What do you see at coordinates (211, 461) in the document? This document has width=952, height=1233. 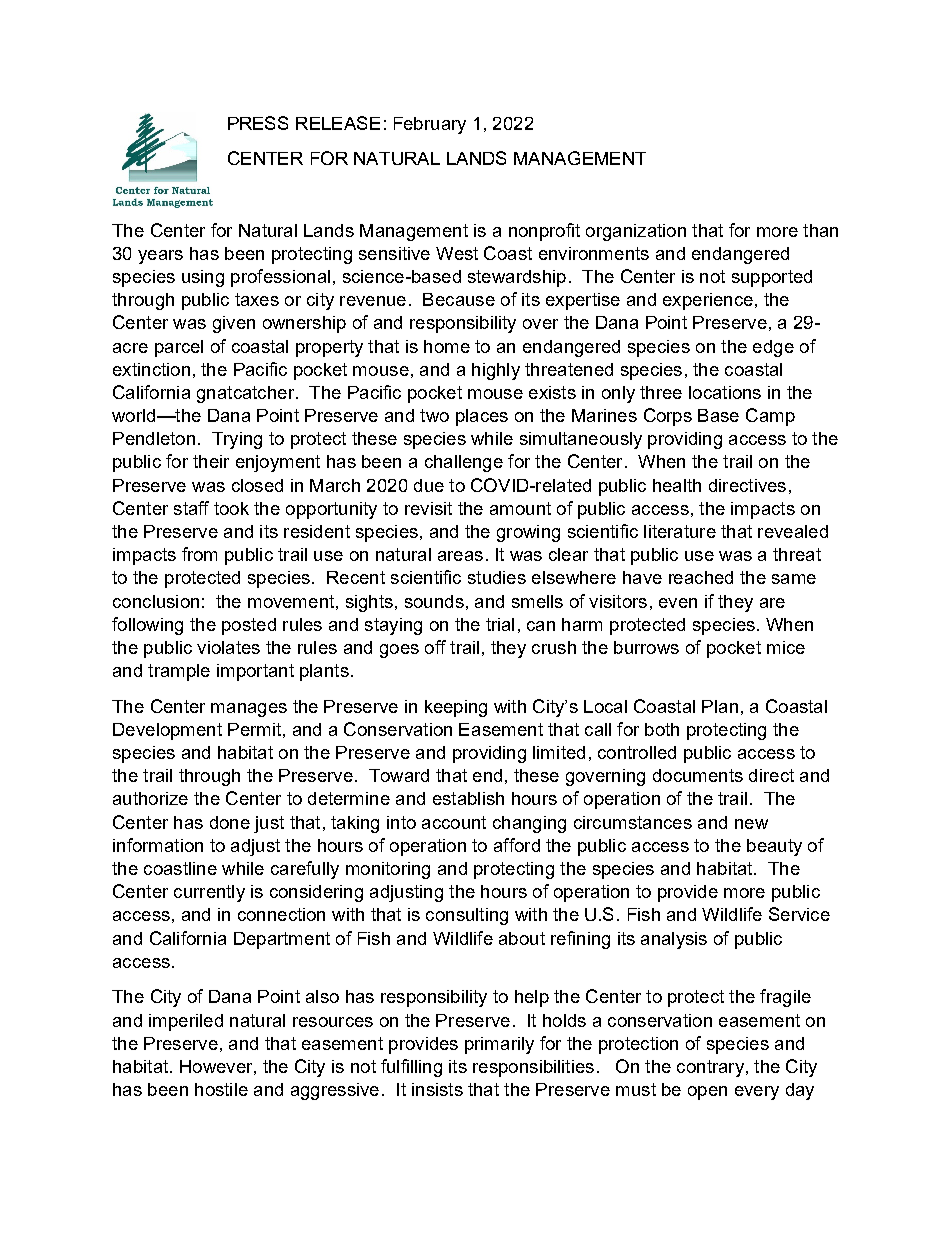 I see `their` at bounding box center [211, 461].
